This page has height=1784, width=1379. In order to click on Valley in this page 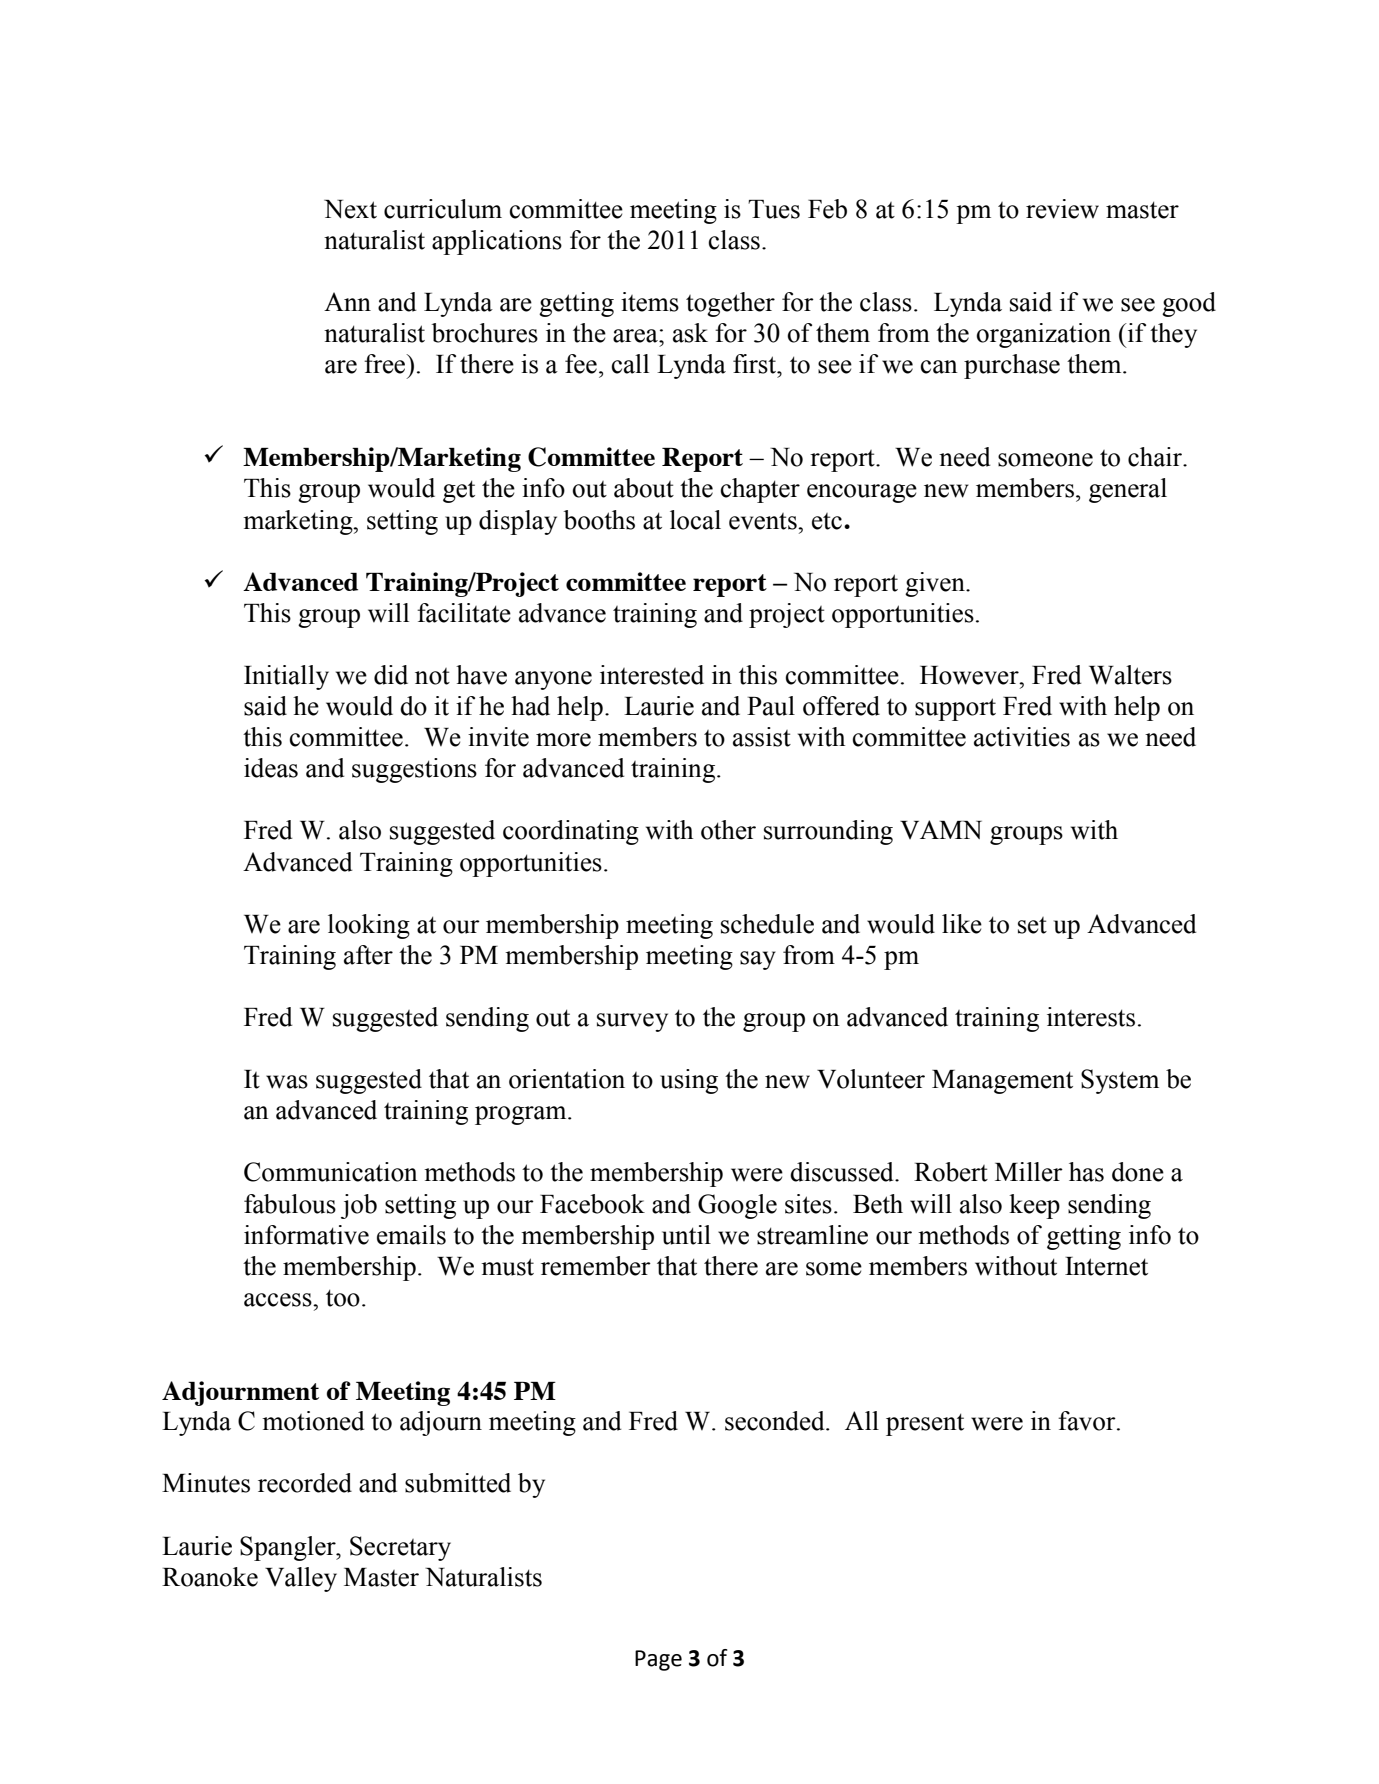, I will do `click(301, 1579)`.
